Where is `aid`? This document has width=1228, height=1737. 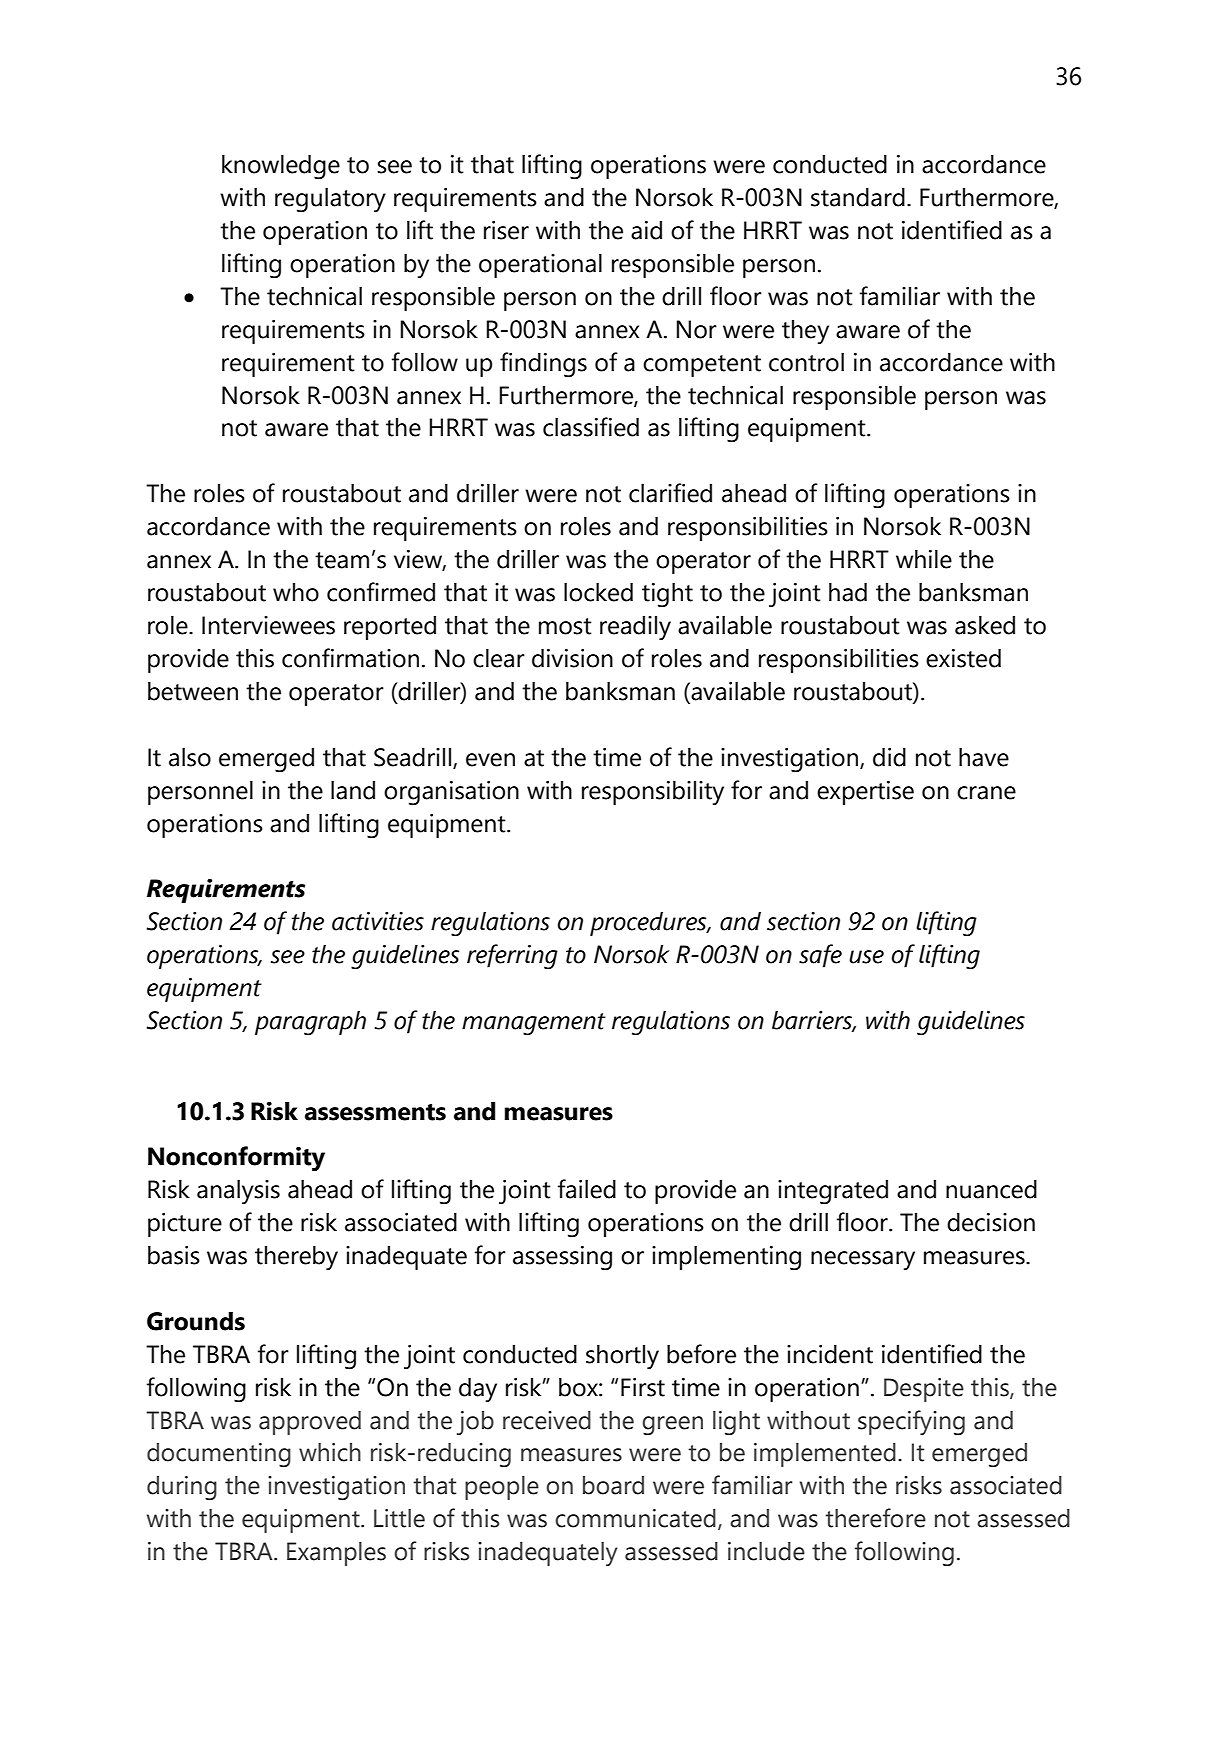
aid is located at coordinates (646, 230).
